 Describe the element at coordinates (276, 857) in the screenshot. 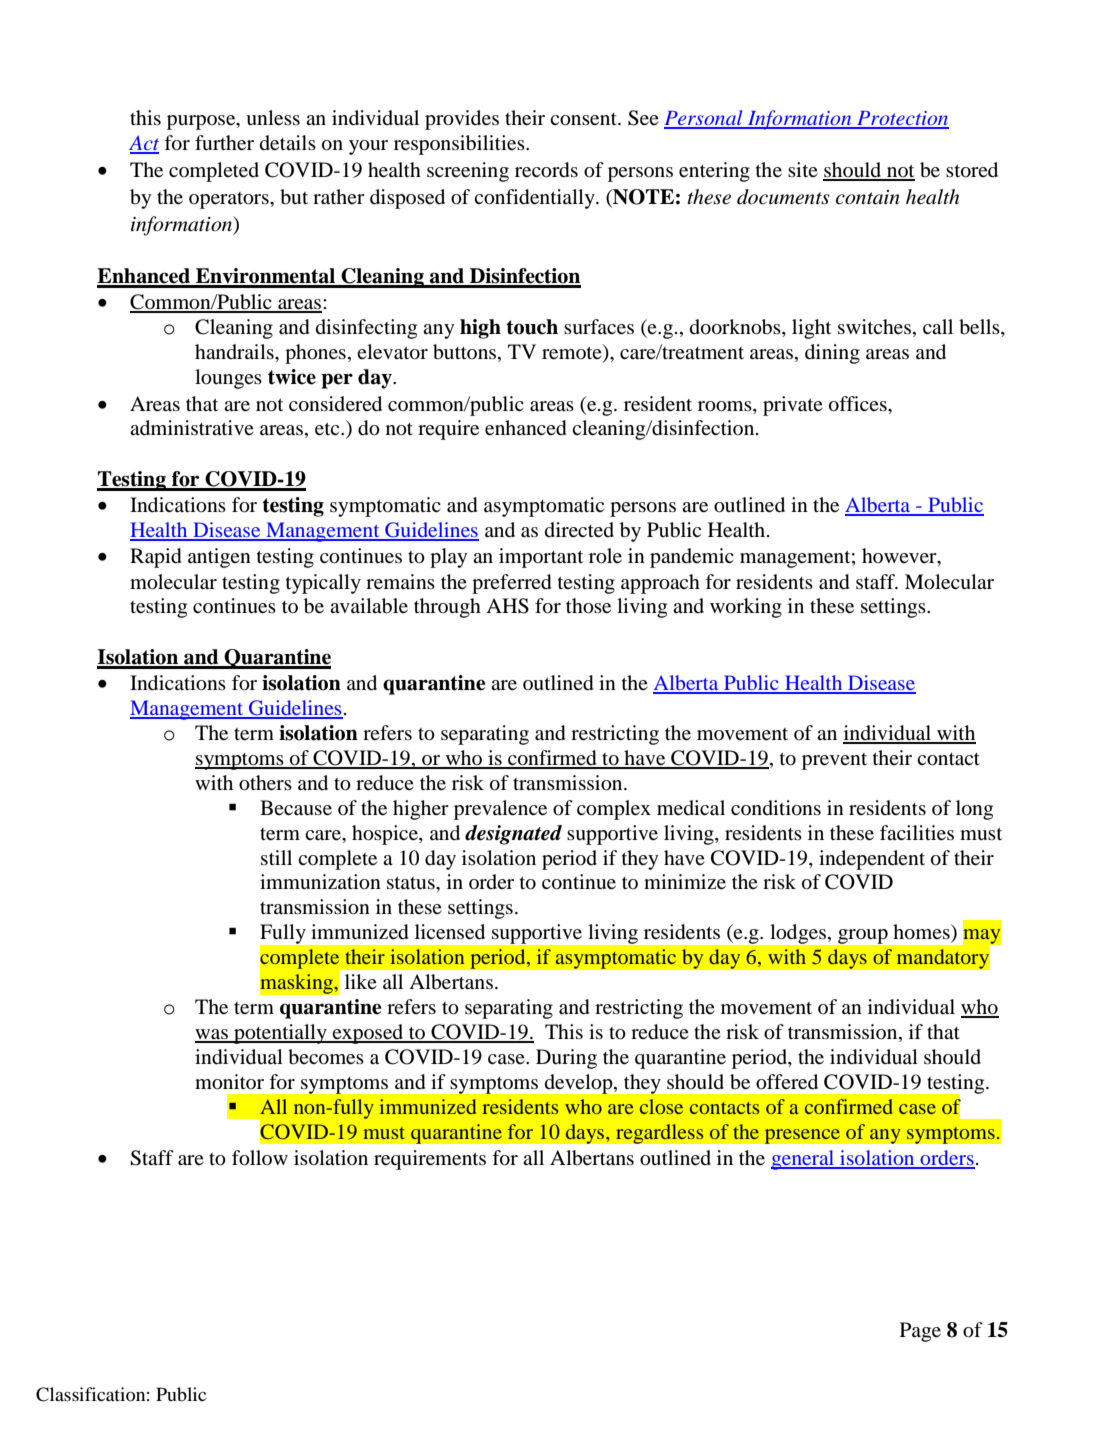

I see `still` at that location.
